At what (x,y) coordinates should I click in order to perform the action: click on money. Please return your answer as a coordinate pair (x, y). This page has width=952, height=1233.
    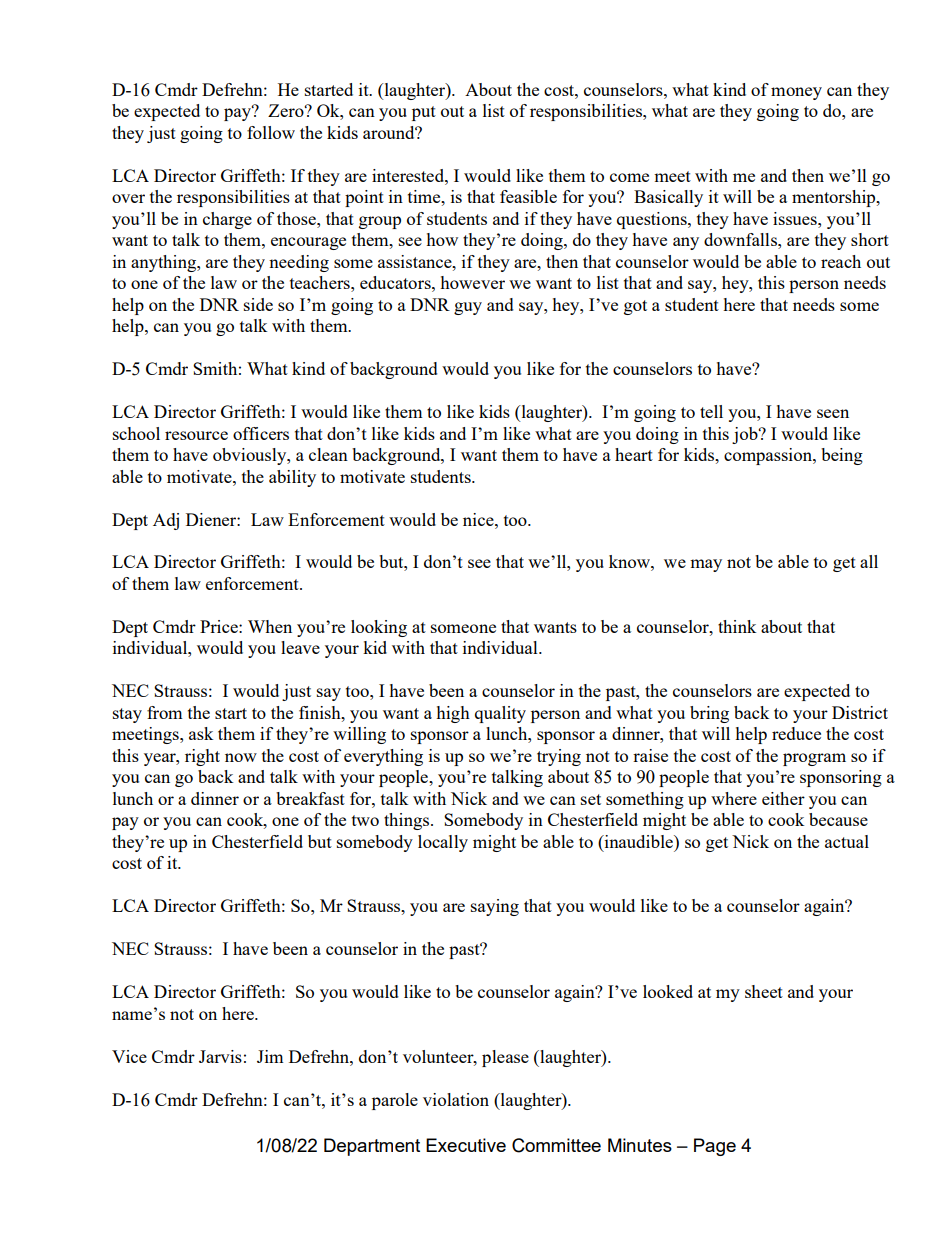
    Looking at the image, I should click on (796, 93).
